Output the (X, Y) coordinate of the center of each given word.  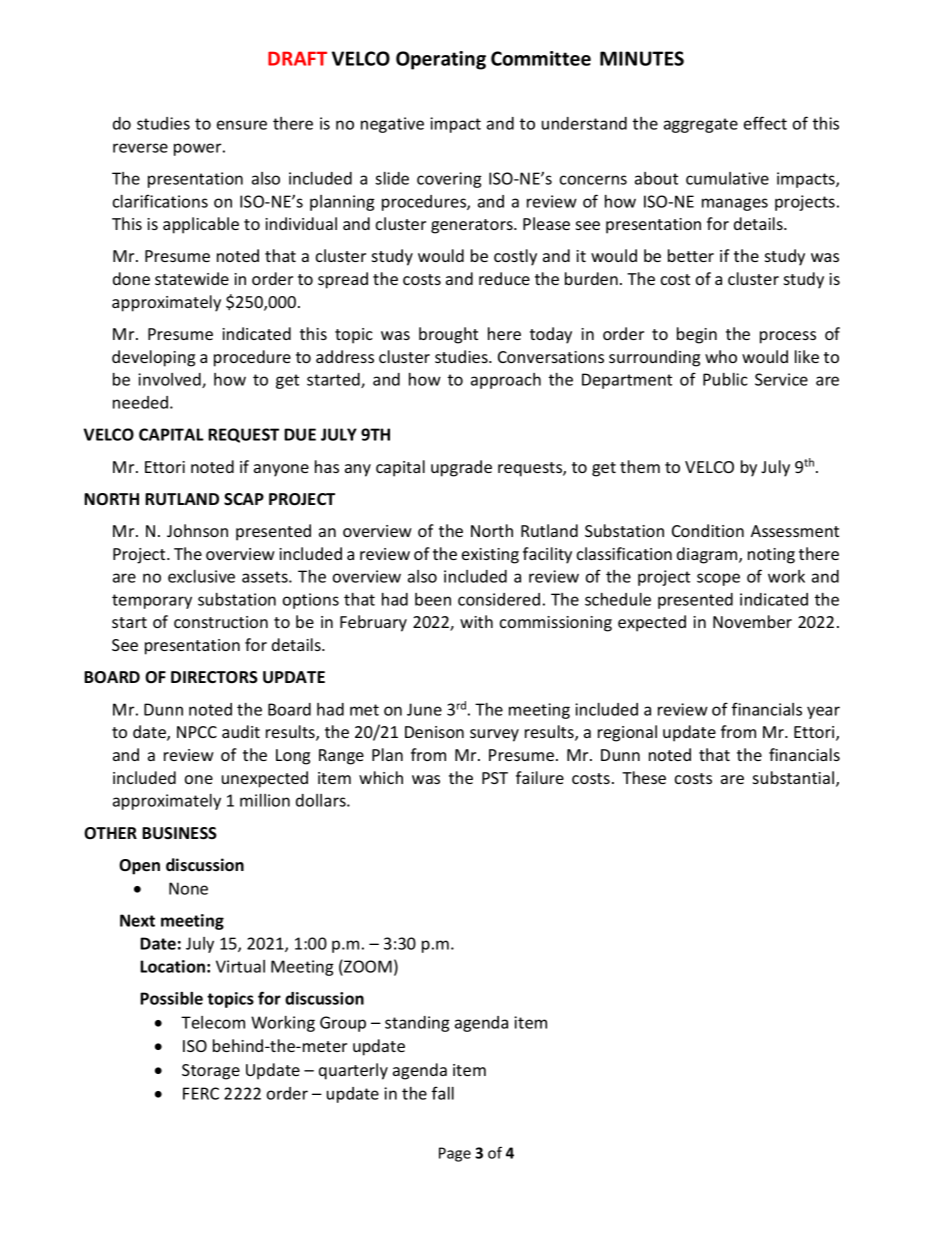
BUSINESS (179, 833)
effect (765, 123)
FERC (201, 1093)
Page (455, 1154)
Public (725, 379)
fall (443, 1093)
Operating (441, 60)
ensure (242, 125)
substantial (795, 779)
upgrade (461, 468)
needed (140, 402)
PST (495, 778)
